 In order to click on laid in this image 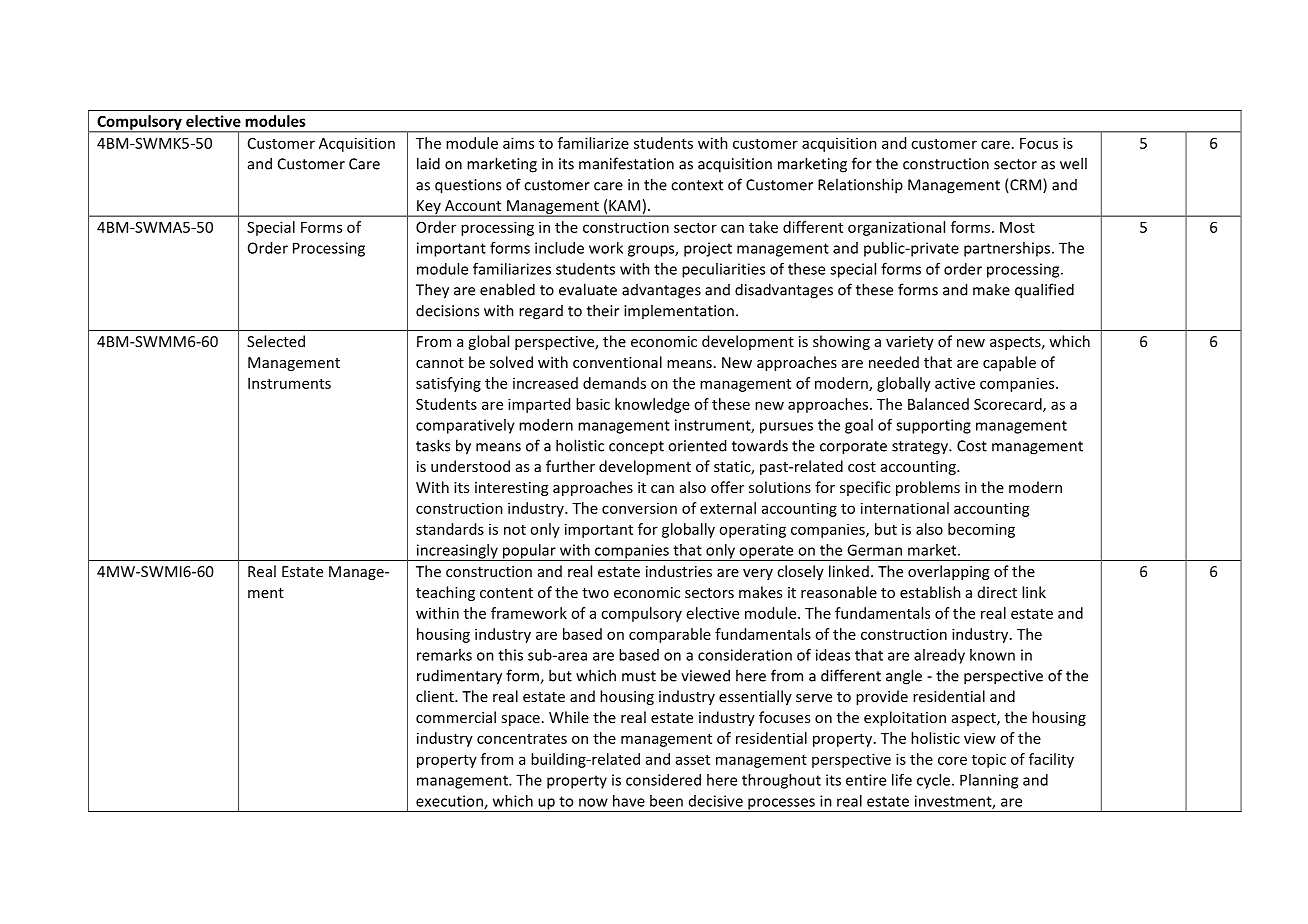, I will do `click(428, 163)`.
